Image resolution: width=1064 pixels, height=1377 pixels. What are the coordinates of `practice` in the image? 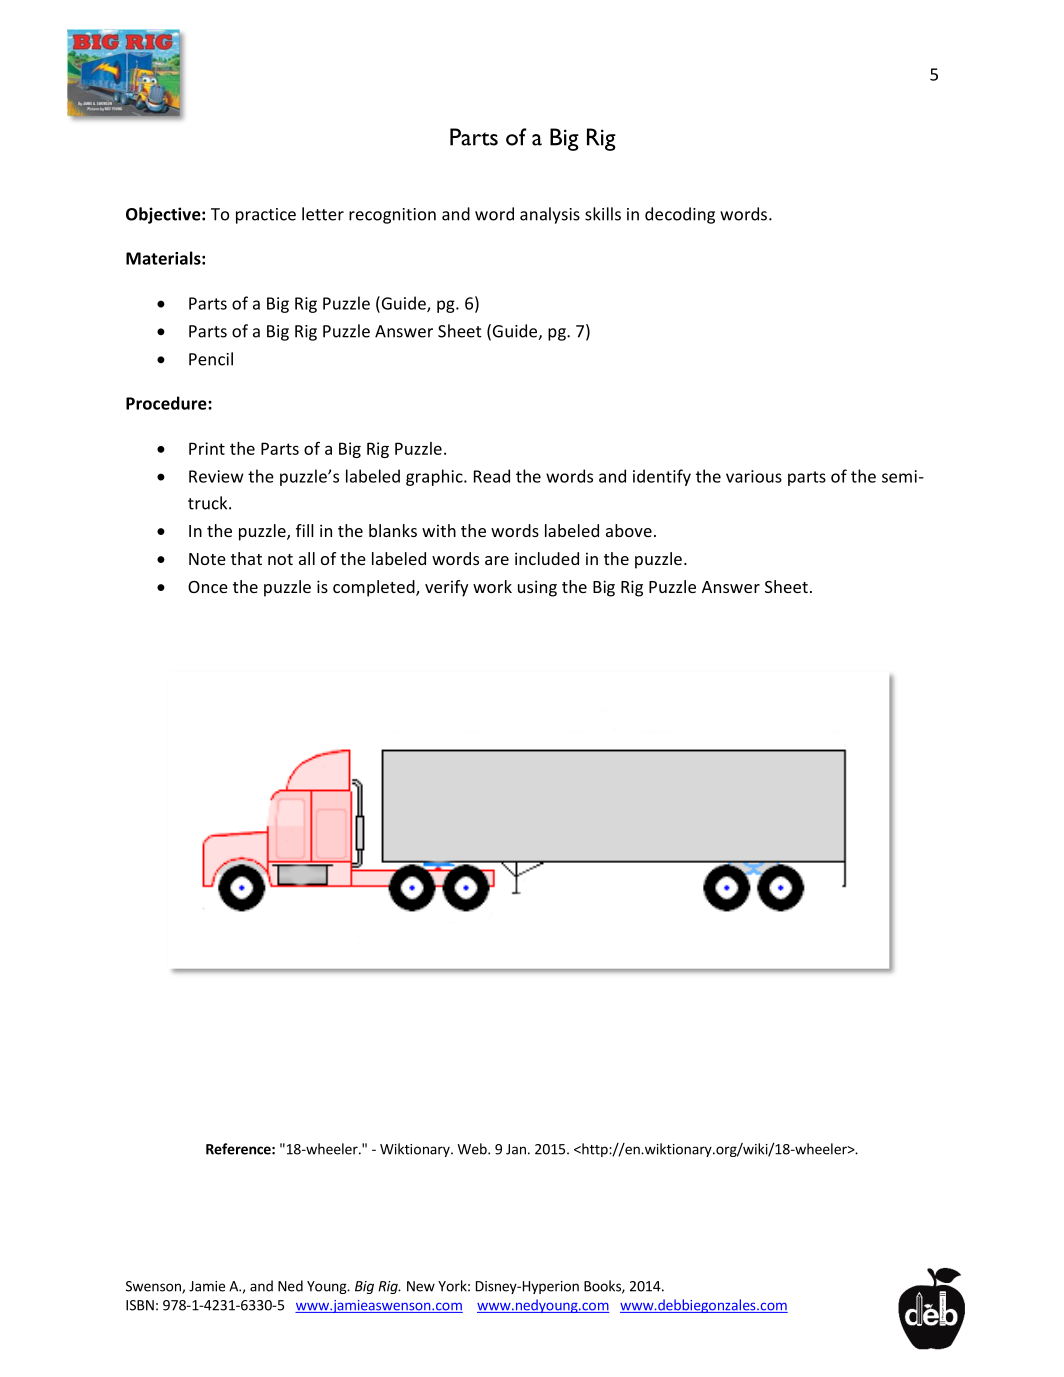 It's located at (266, 216).
